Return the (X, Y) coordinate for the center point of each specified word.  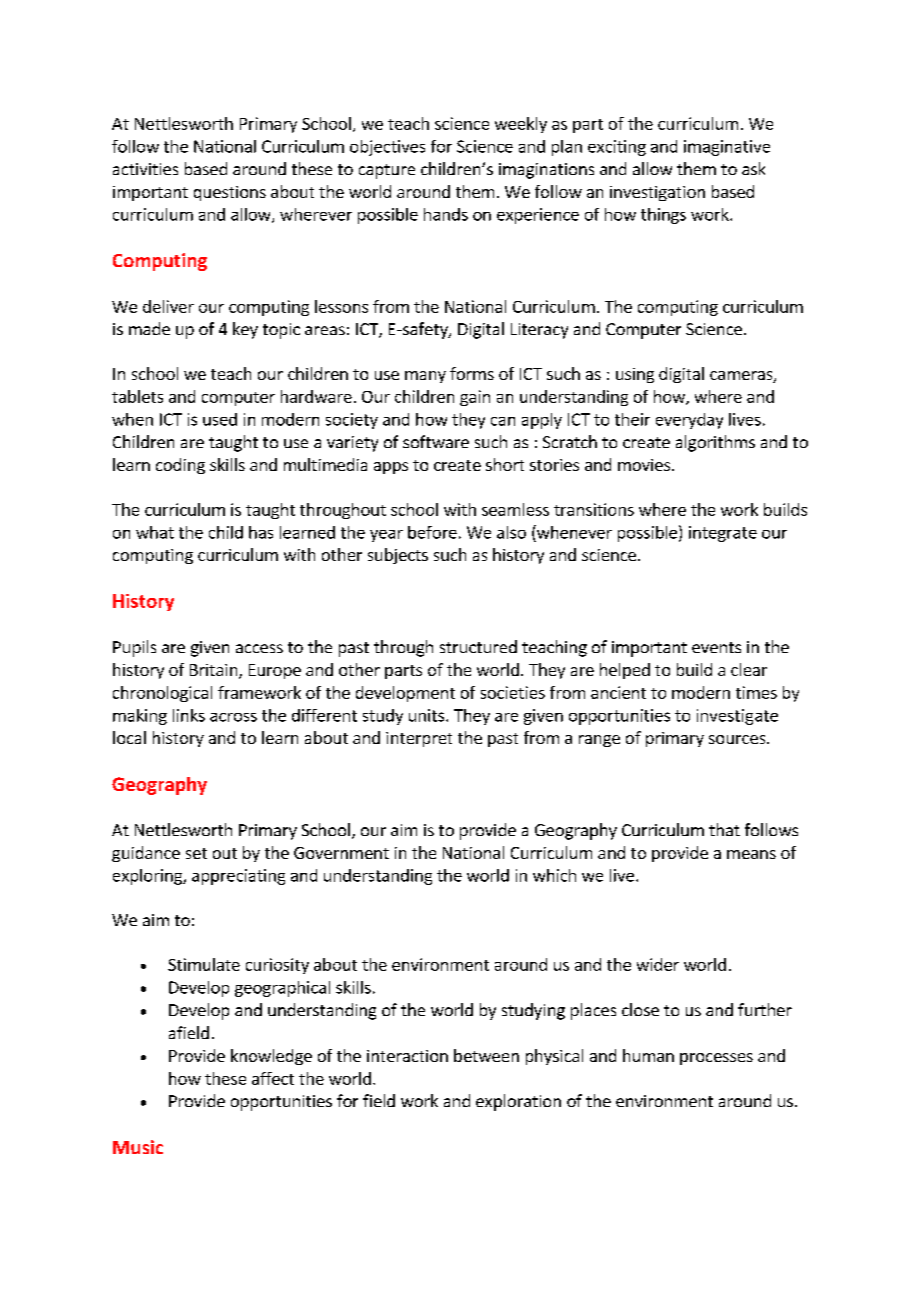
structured (478, 646)
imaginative (727, 148)
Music (138, 1147)
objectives (387, 148)
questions (230, 193)
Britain (215, 671)
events (716, 647)
